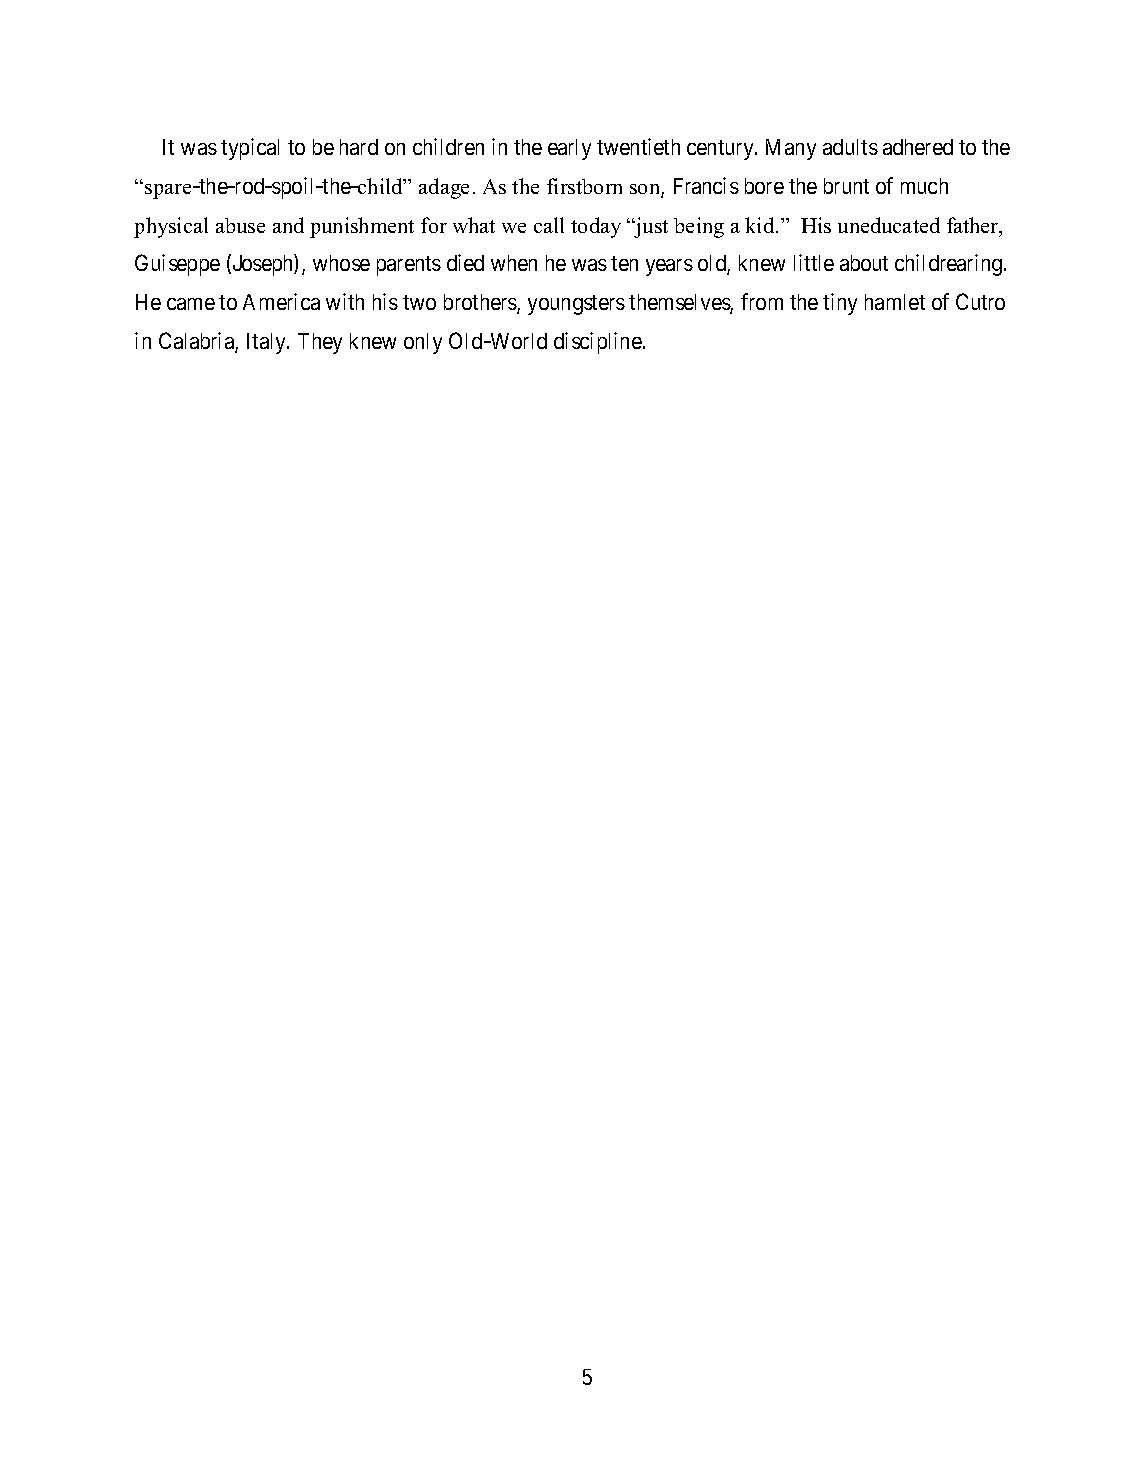  Describe the element at coordinates (850, 147) in the document. I see `adults` at that location.
